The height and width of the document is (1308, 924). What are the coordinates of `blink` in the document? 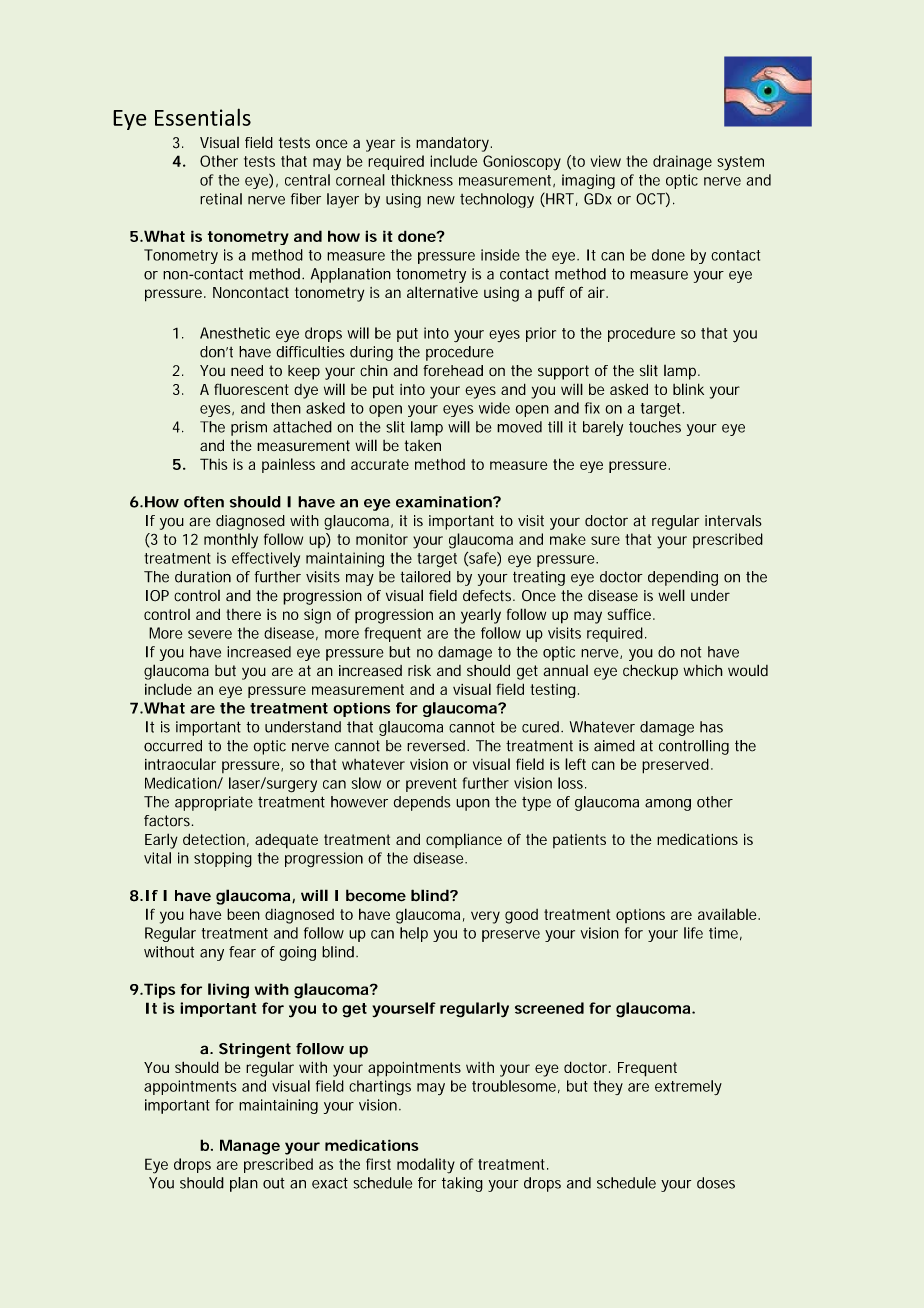 It's located at (688, 389).
